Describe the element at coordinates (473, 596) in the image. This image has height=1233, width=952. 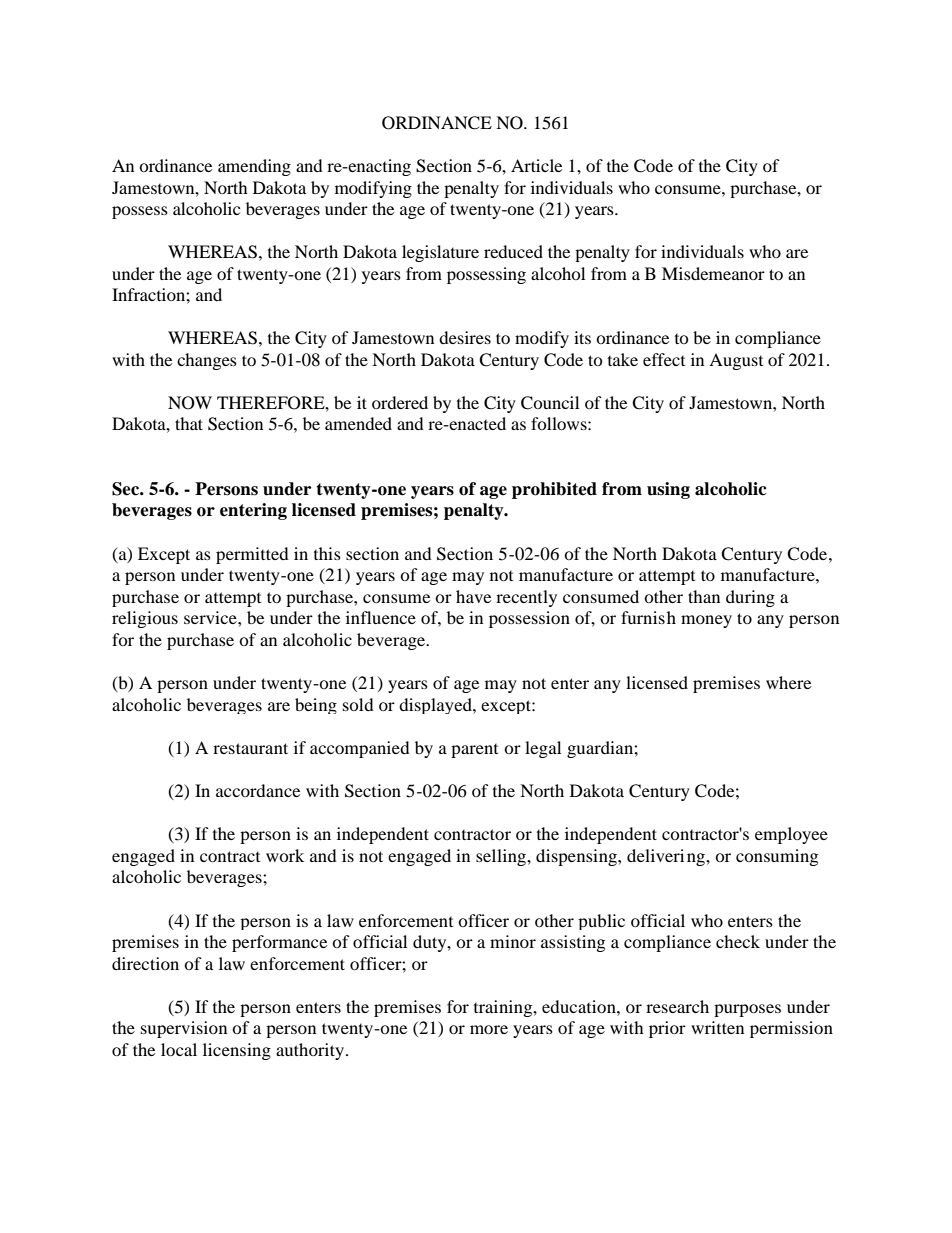
I see `have` at that location.
